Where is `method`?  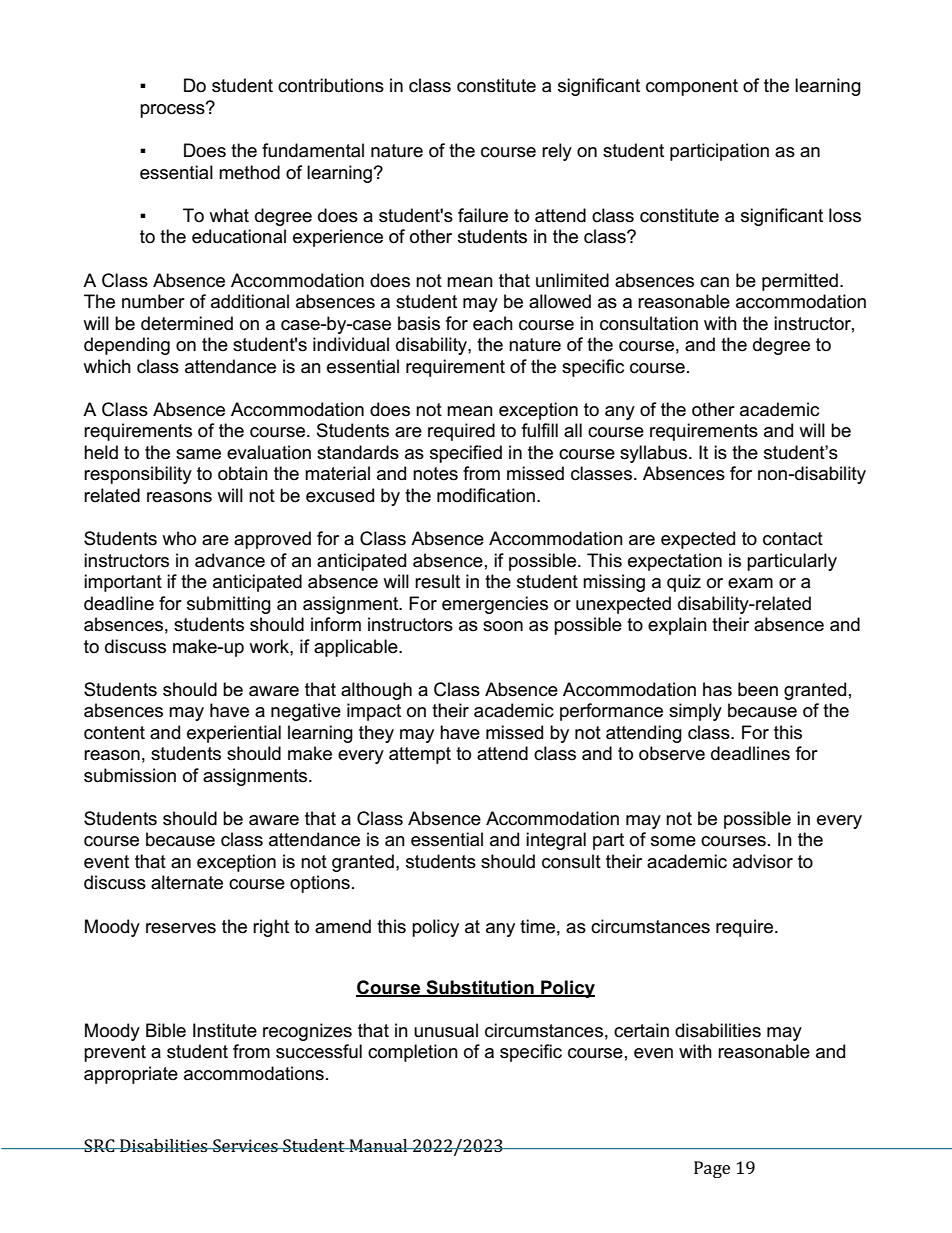
method is located at coordinates (249, 172).
